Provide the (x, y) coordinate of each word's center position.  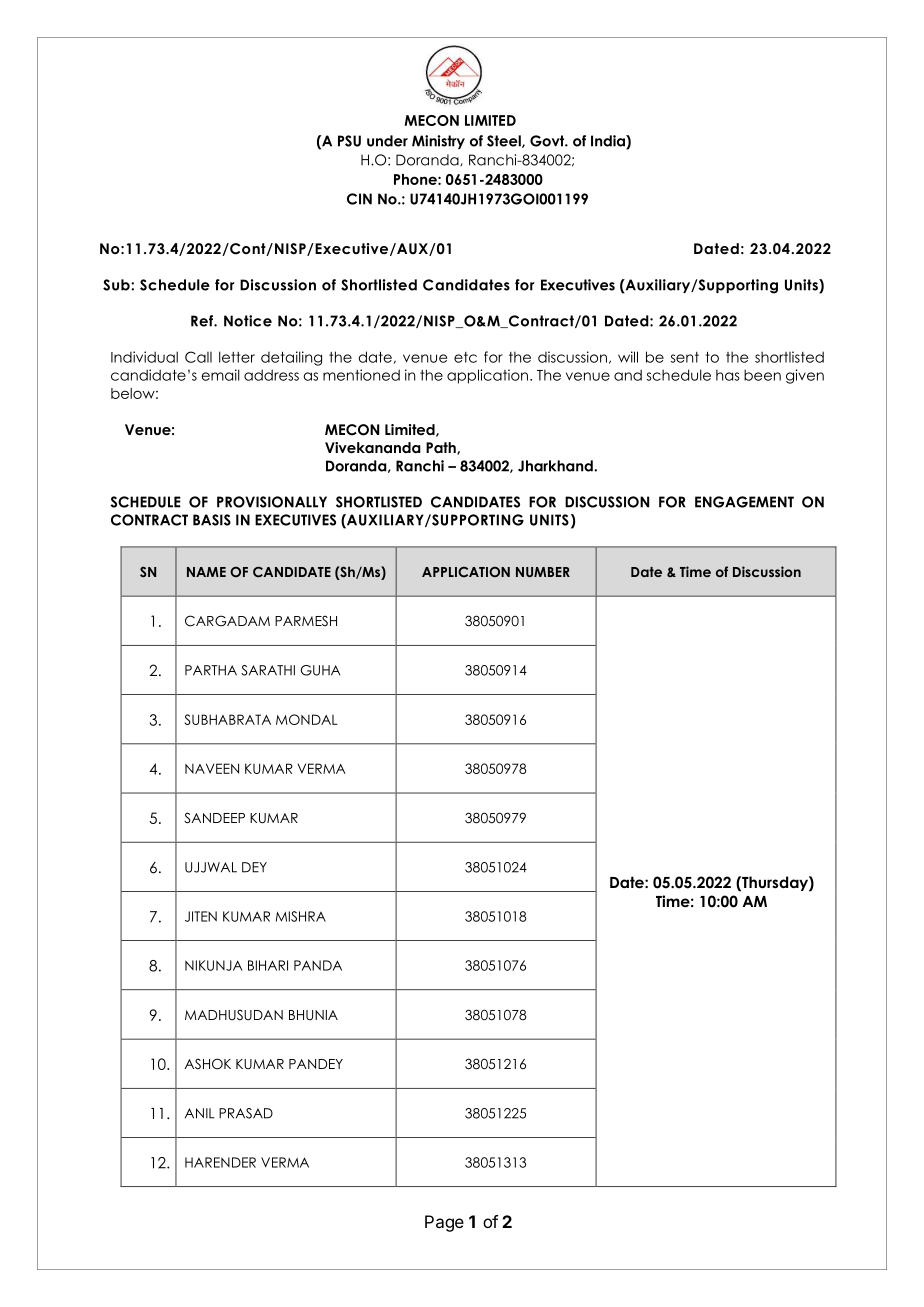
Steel (505, 141)
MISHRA (301, 916)
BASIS (212, 520)
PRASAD (246, 1113)
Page (444, 1223)
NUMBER (543, 572)
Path (442, 448)
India (609, 142)
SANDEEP (214, 818)
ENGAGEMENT (744, 502)
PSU (349, 141)
